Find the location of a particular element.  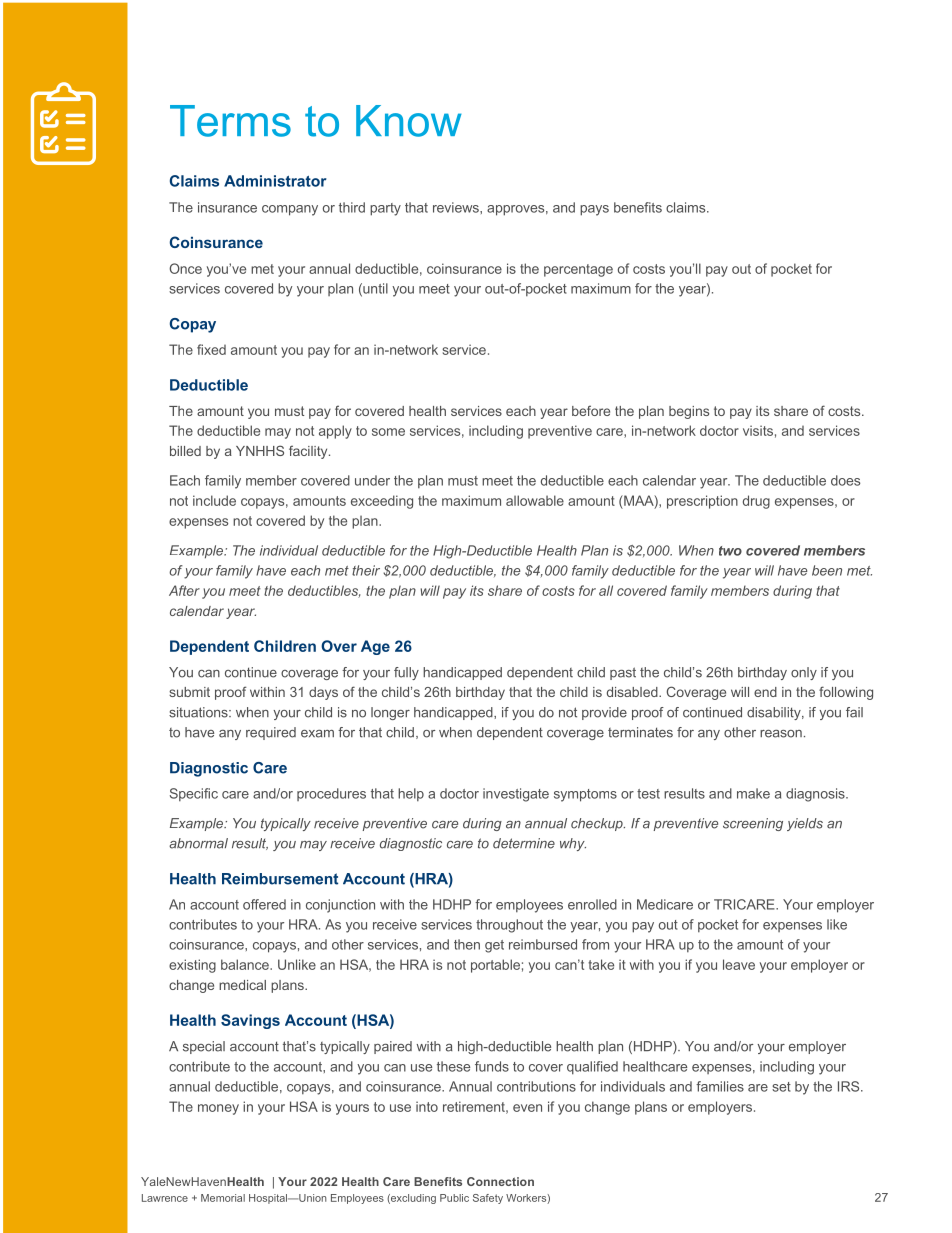

only is located at coordinates (804, 673).
